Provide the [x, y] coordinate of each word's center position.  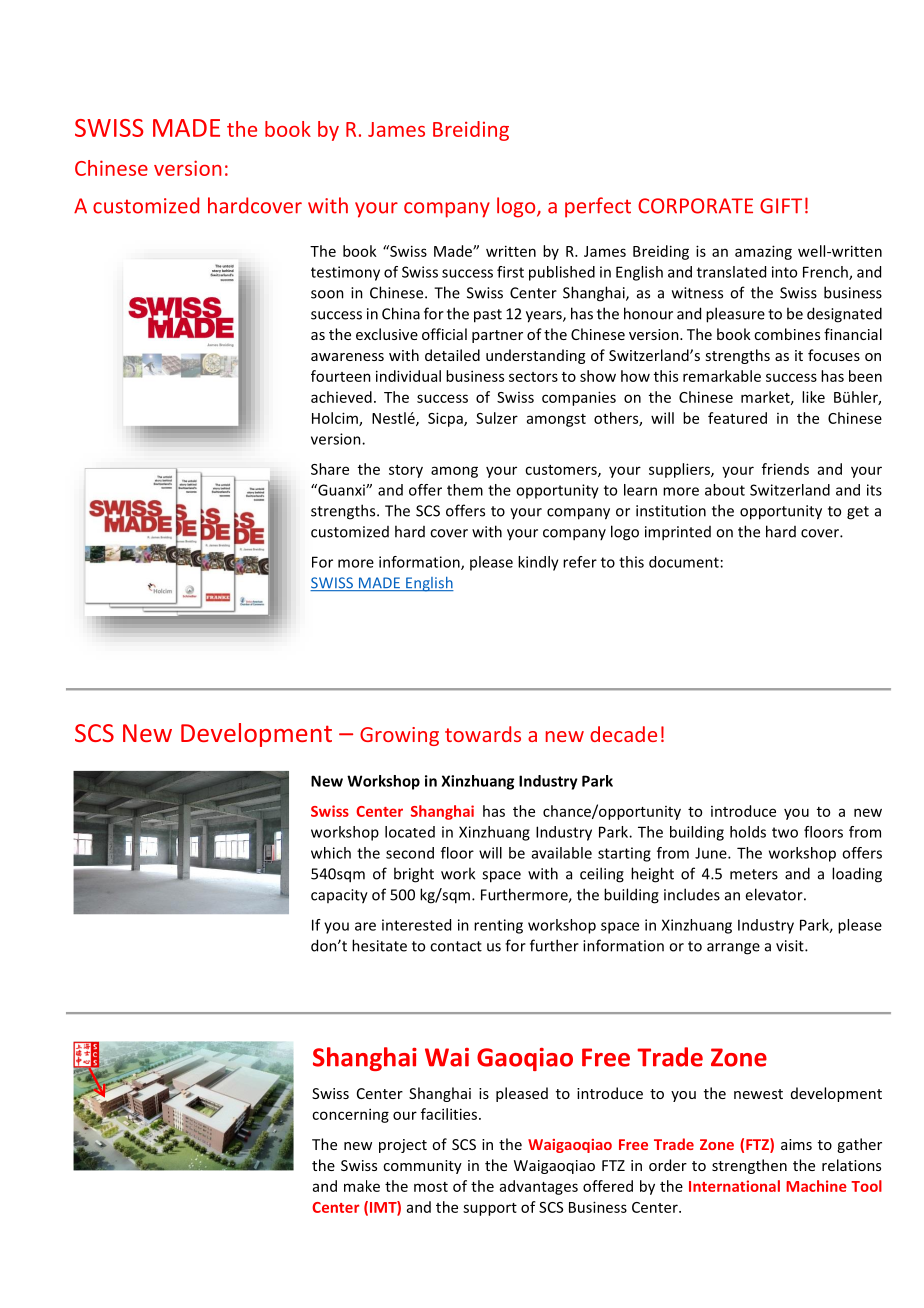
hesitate [379, 945]
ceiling [602, 875]
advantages [539, 1187]
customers [562, 471]
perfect [598, 207]
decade [623, 734]
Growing [399, 736]
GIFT [781, 206]
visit [791, 946]
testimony [345, 273]
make [362, 1186]
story [406, 471]
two [785, 832]
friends [785, 469]
